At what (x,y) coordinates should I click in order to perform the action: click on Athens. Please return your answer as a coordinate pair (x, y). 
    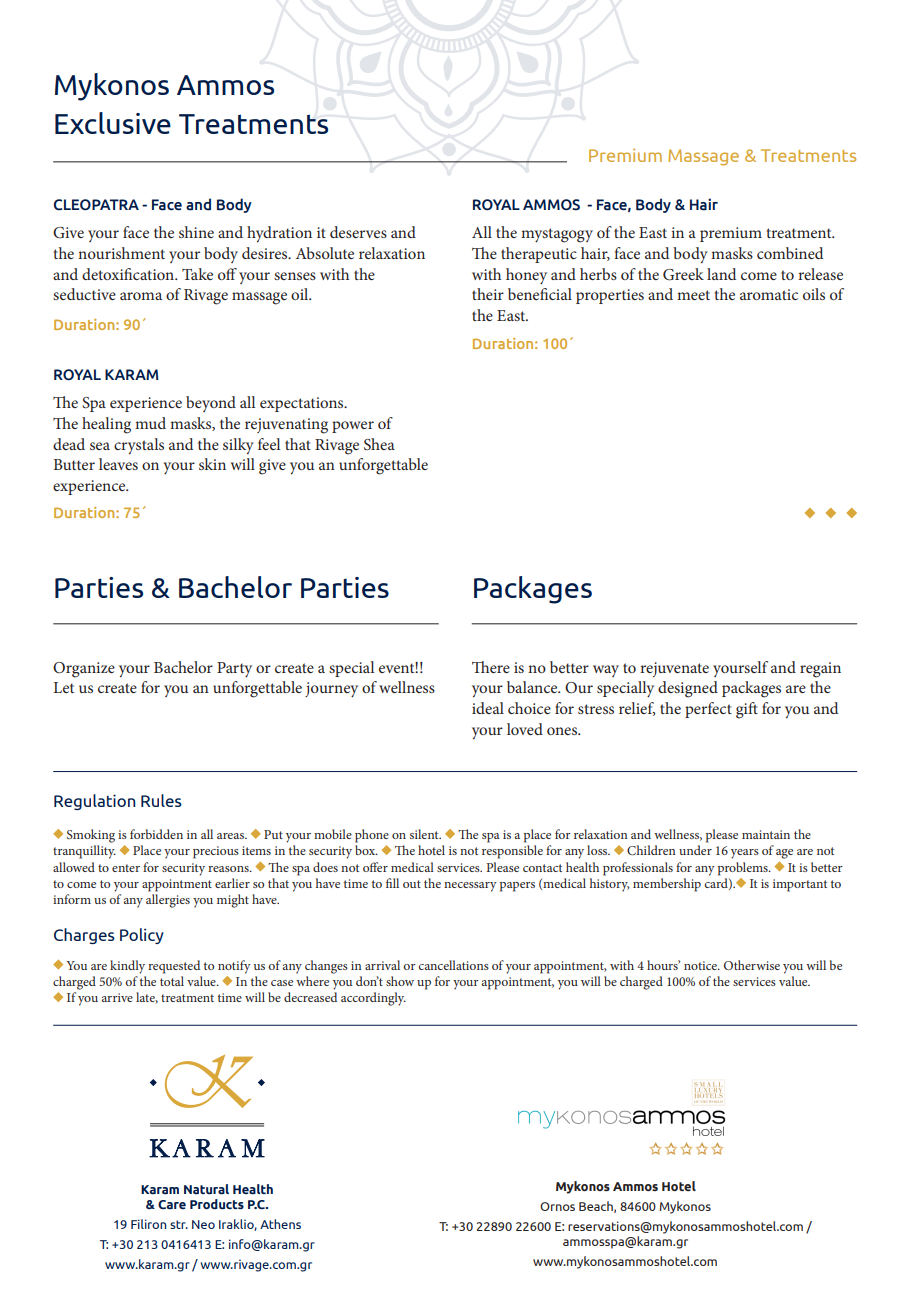
    Looking at the image, I should click on (280, 1224).
